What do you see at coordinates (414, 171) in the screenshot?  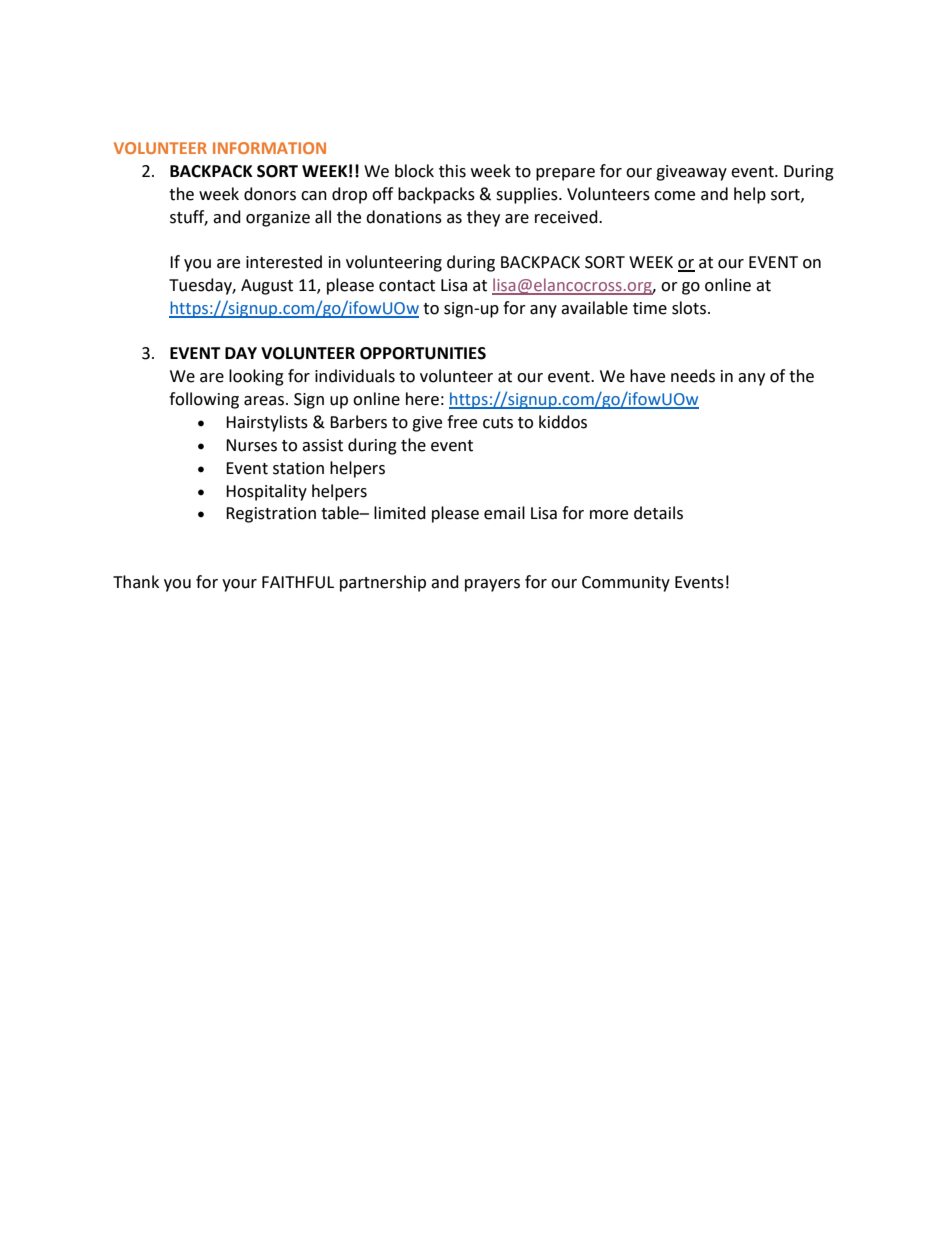 I see `block` at bounding box center [414, 171].
